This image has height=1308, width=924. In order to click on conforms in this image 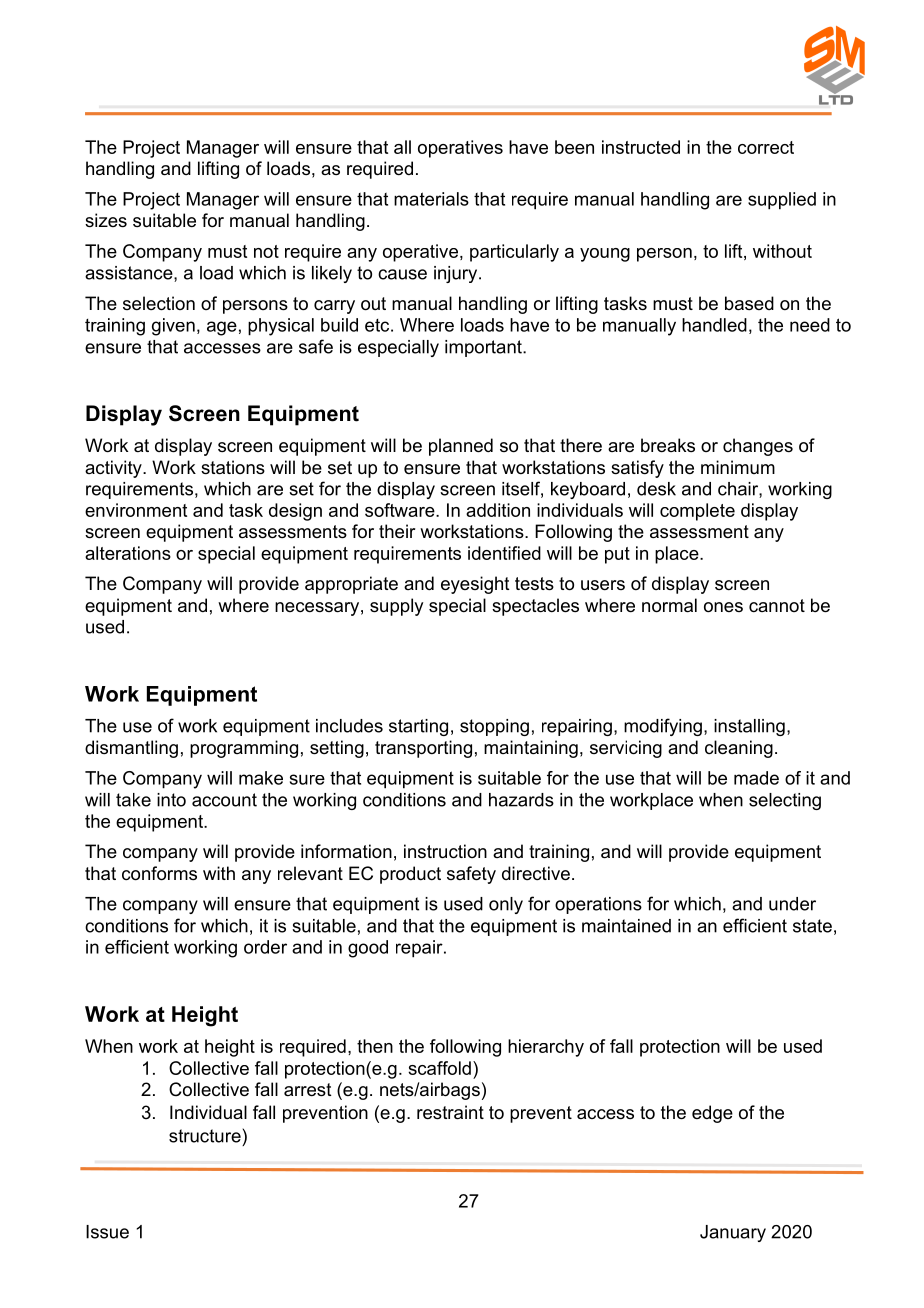, I will do `click(159, 873)`.
